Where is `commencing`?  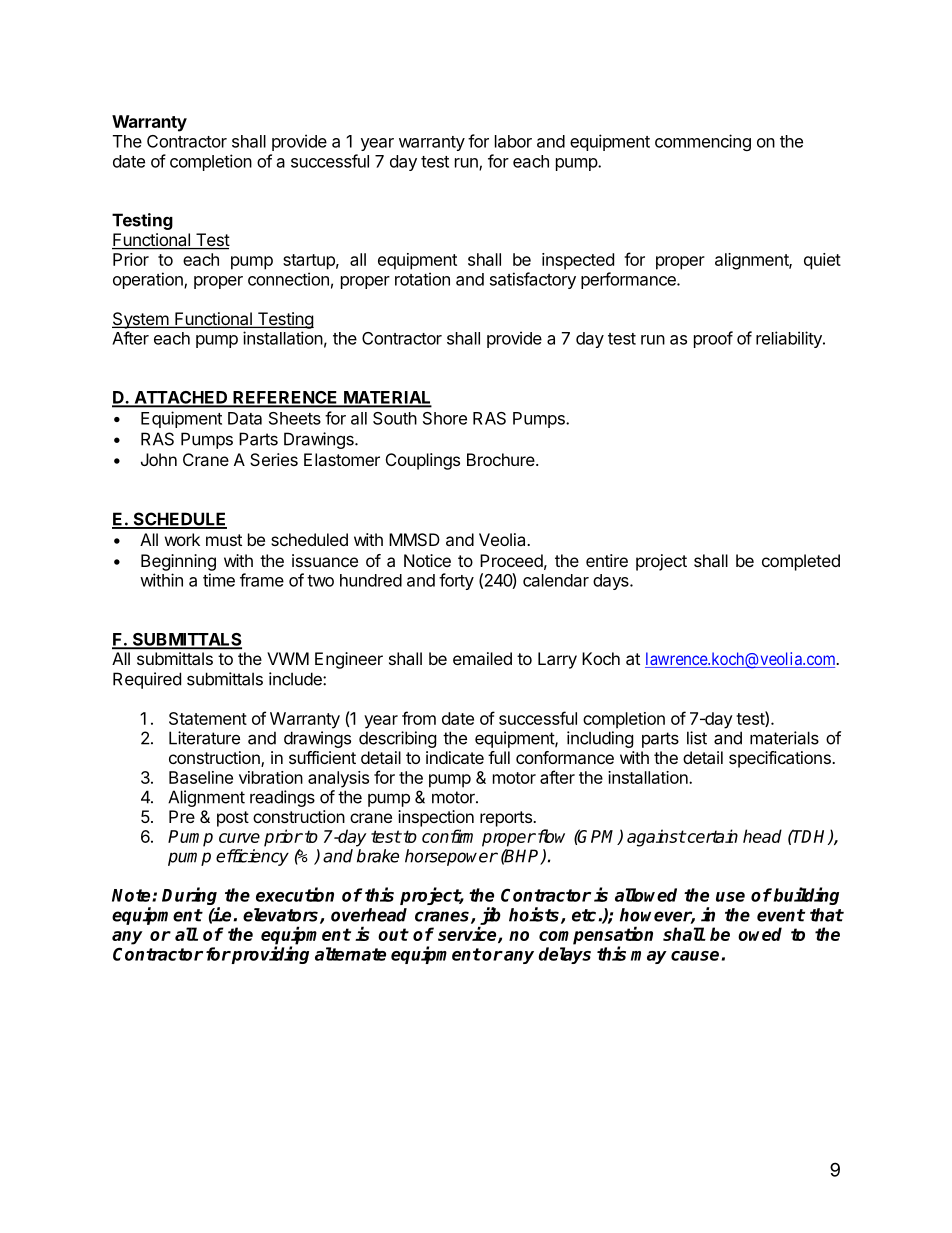
commencing is located at coordinates (703, 142).
